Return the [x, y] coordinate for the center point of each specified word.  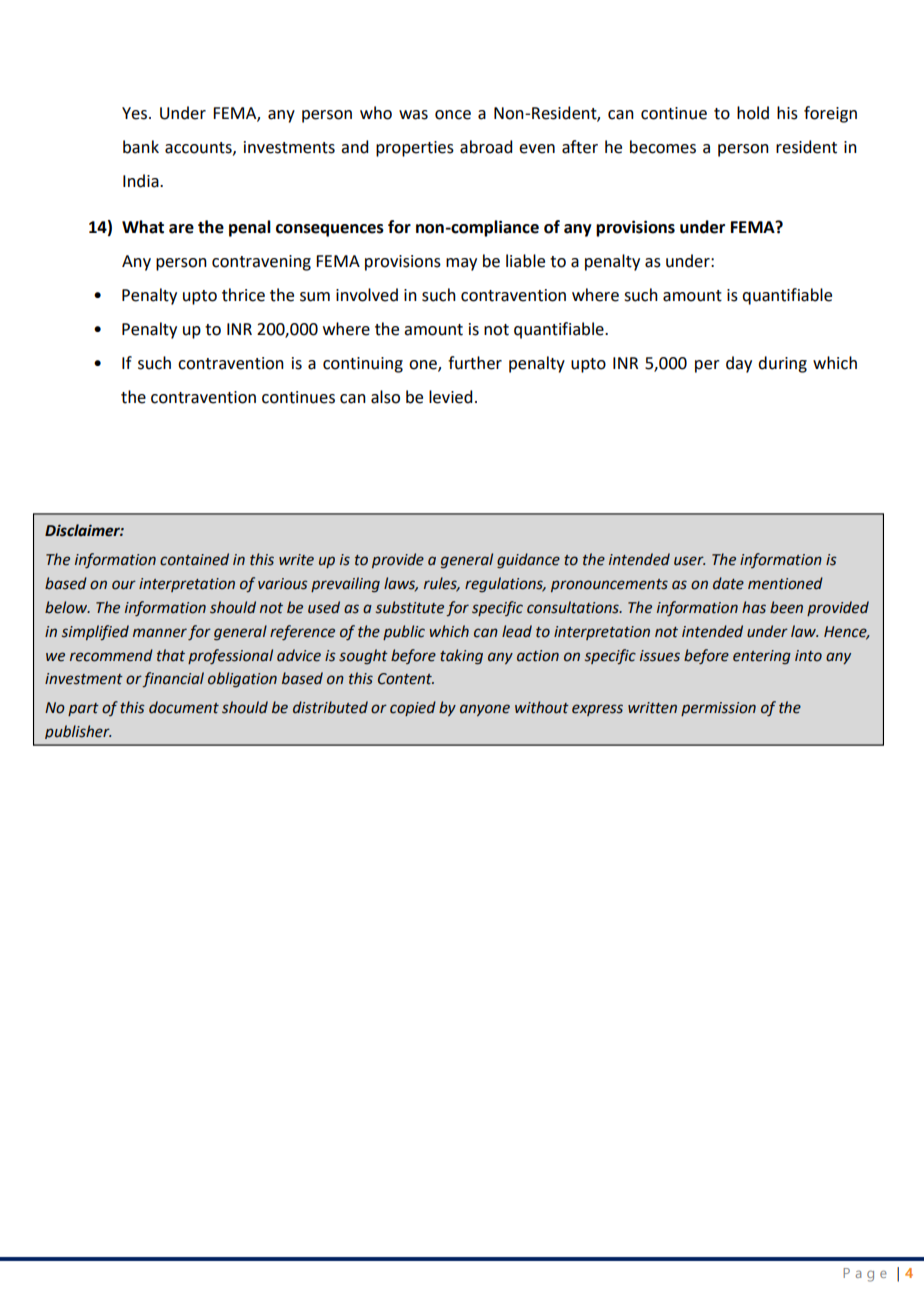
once [453, 115]
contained [194, 559]
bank [141, 147]
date [728, 583]
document [184, 707]
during [782, 364]
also [385, 397]
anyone [485, 710]
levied [450, 397]
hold [753, 113]
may [461, 264]
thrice [243, 295]
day [739, 364]
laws [401, 584]
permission [718, 709]
